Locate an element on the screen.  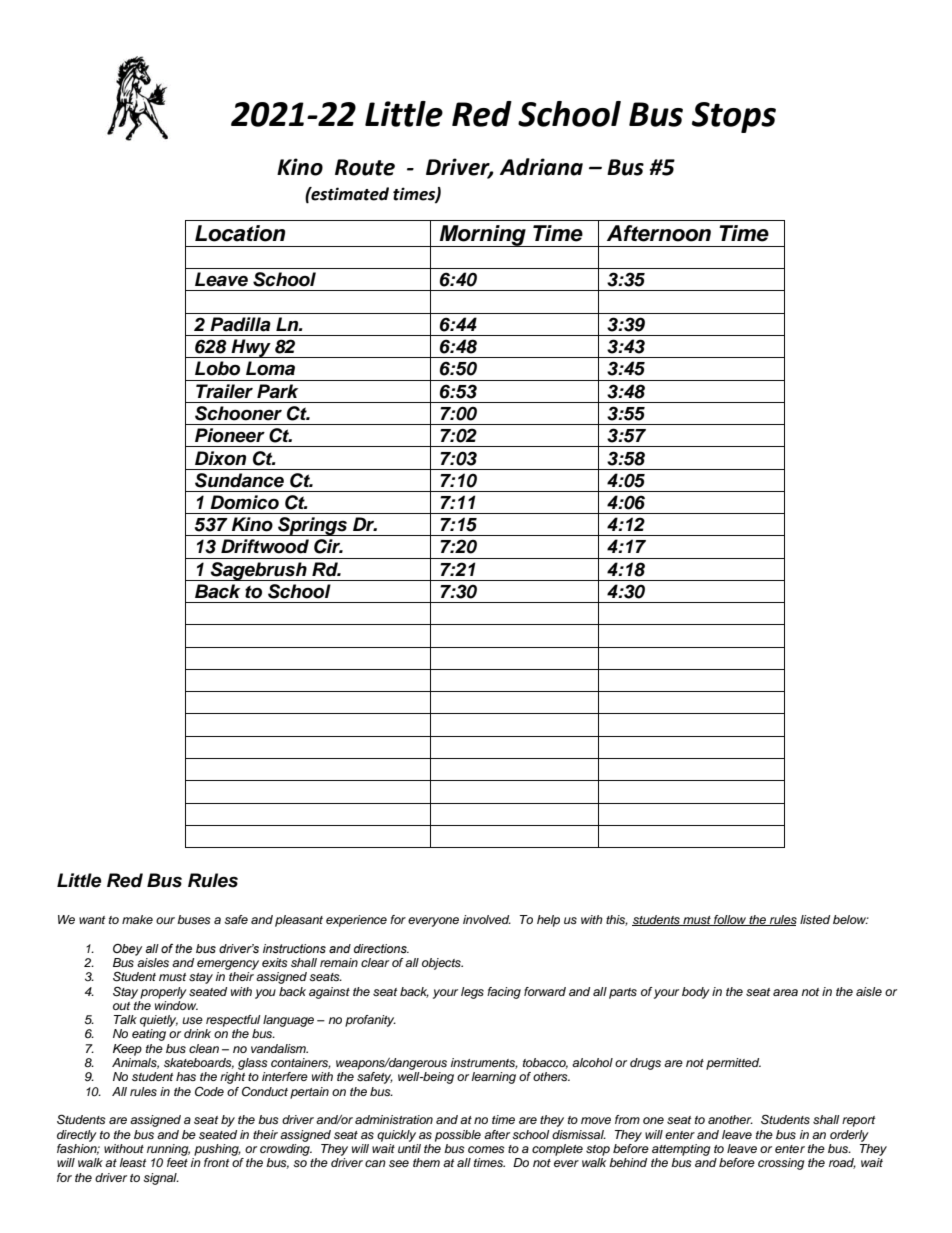
Morning is located at coordinates (483, 236).
